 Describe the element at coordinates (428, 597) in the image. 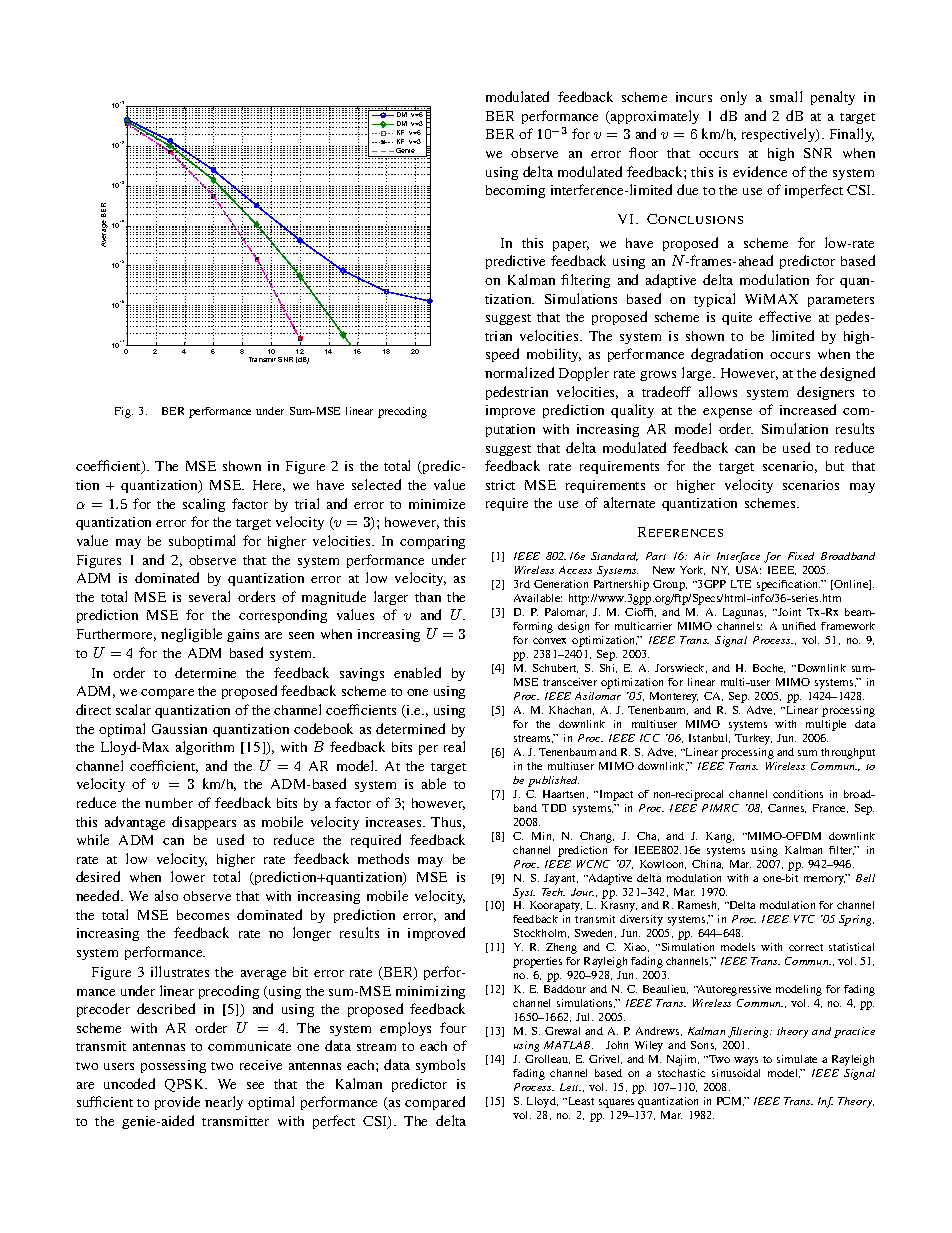

I see `than` at that location.
